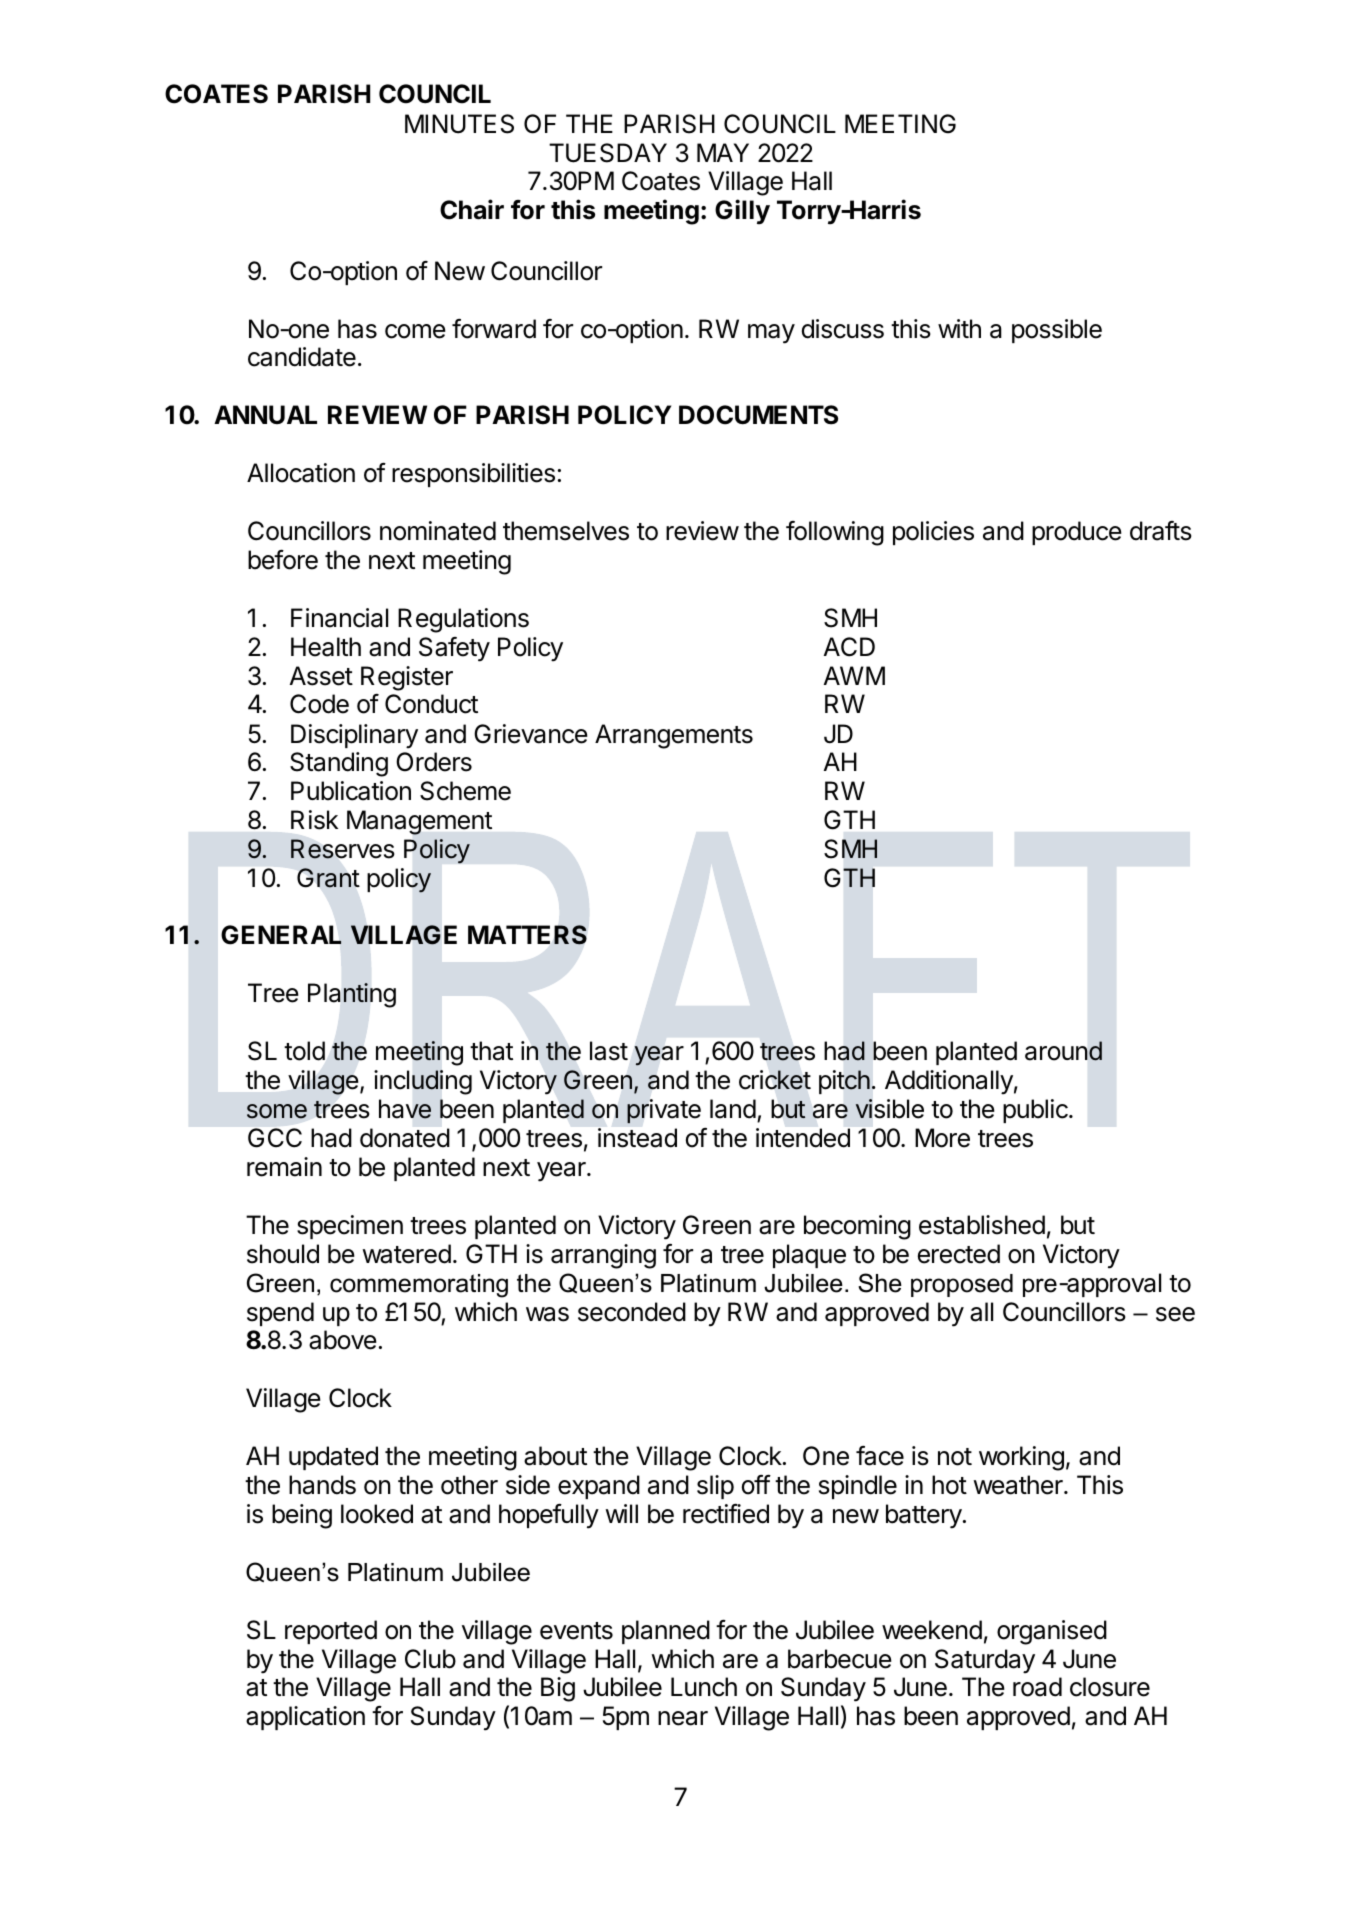 The height and width of the screenshot is (1924, 1361). What do you see at coordinates (459, 124) in the screenshot?
I see `MINUTES` at bounding box center [459, 124].
